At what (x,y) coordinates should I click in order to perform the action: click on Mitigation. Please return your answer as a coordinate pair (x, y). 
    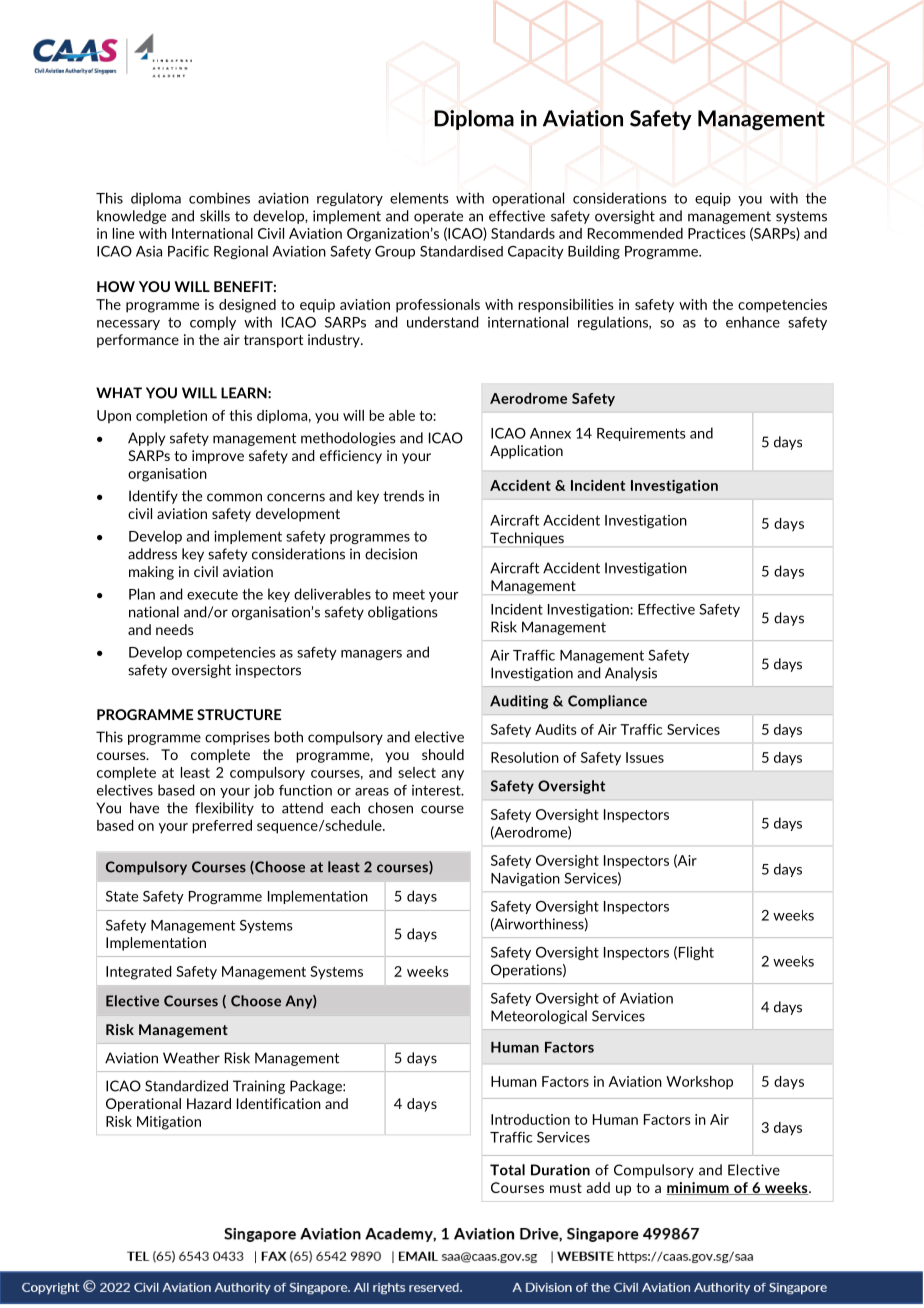
    Looking at the image, I should click on (169, 1123).
